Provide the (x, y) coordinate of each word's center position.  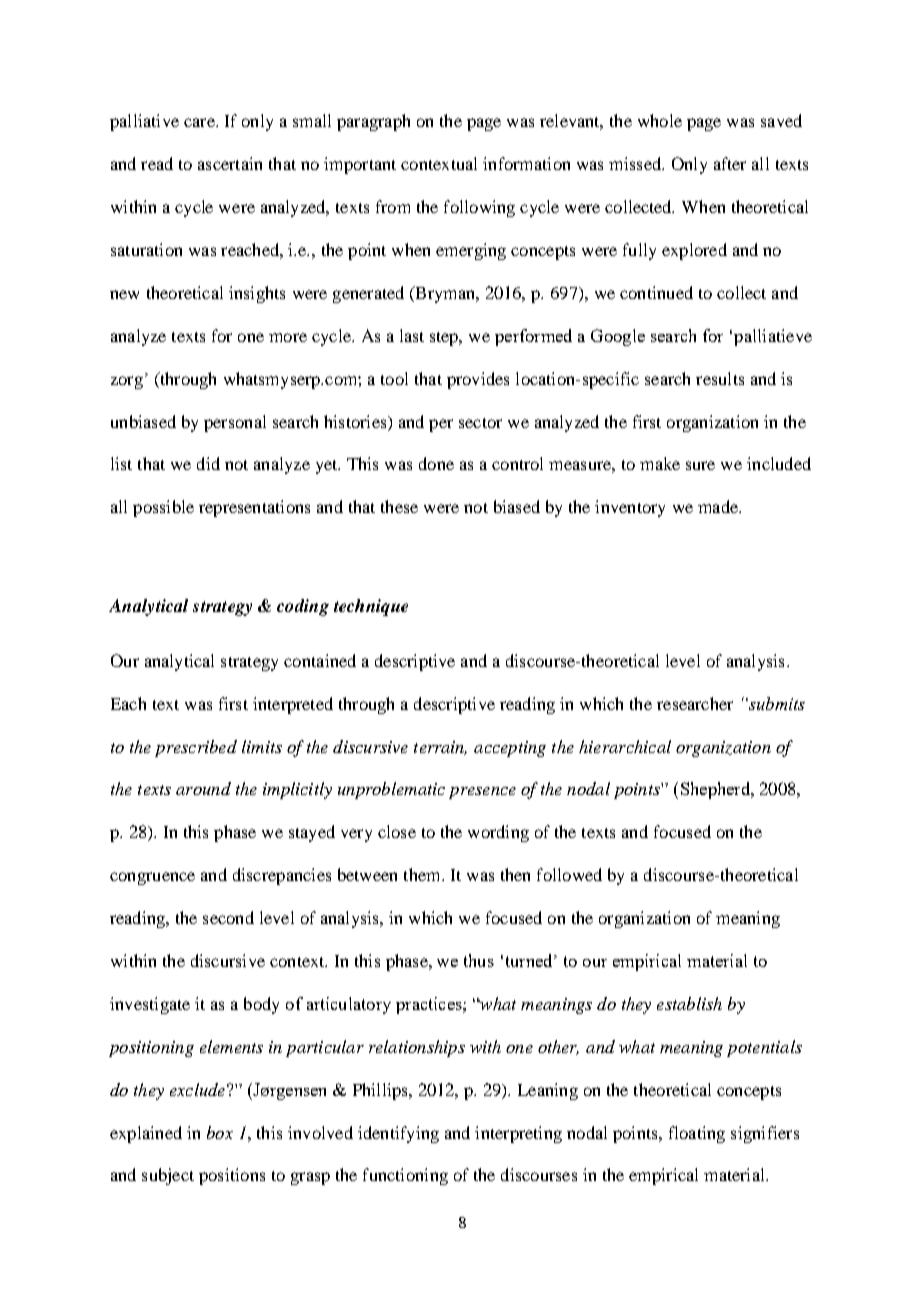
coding (303, 607)
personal (235, 423)
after (730, 163)
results (720, 378)
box (220, 1132)
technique (371, 607)
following (479, 208)
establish (689, 1003)
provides (478, 380)
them (423, 874)
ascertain (230, 163)
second (228, 917)
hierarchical (625, 746)
